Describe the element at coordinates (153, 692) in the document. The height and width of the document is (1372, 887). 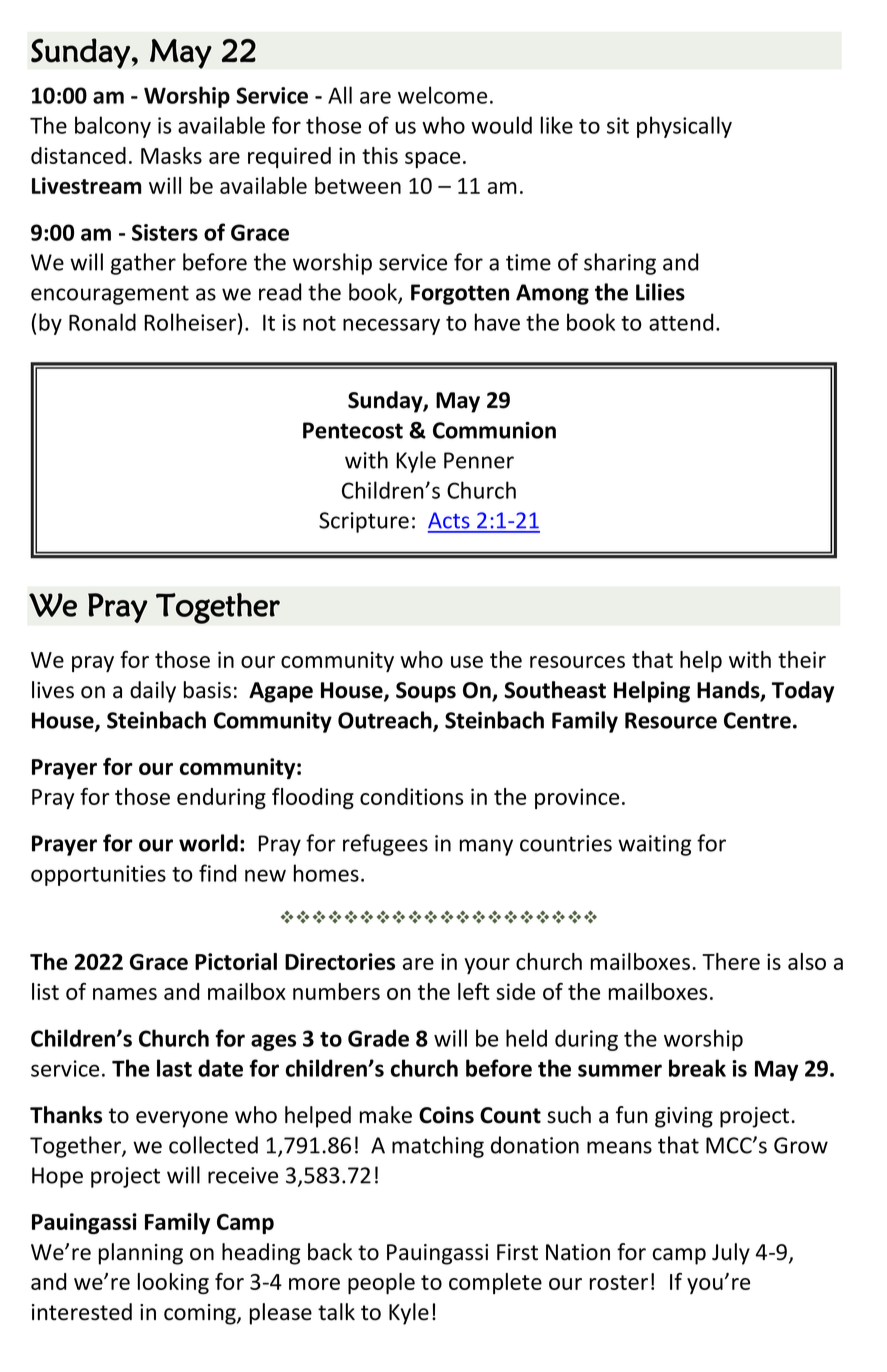
I see `daily` at that location.
